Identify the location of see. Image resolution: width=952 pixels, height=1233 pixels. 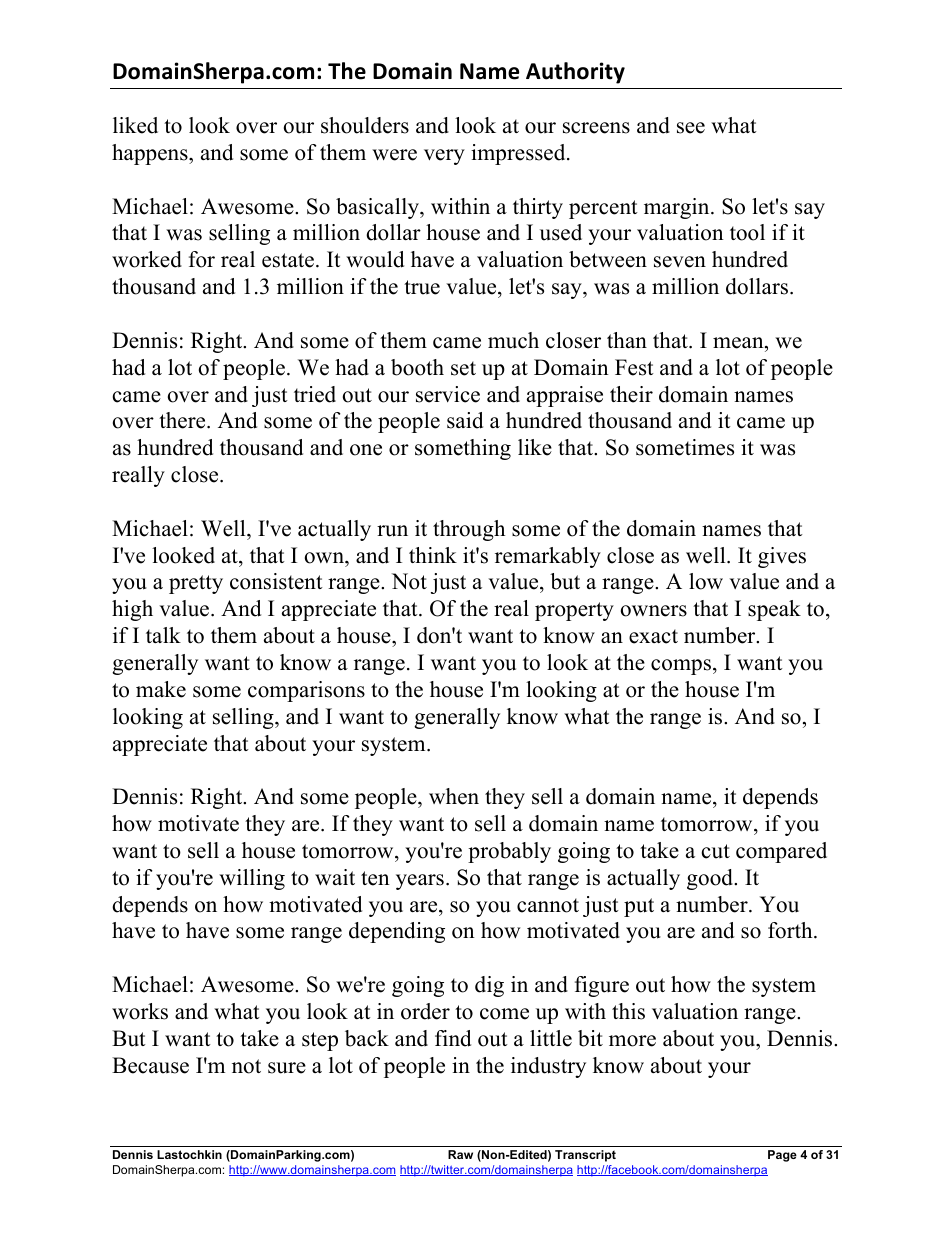
(691, 128).
